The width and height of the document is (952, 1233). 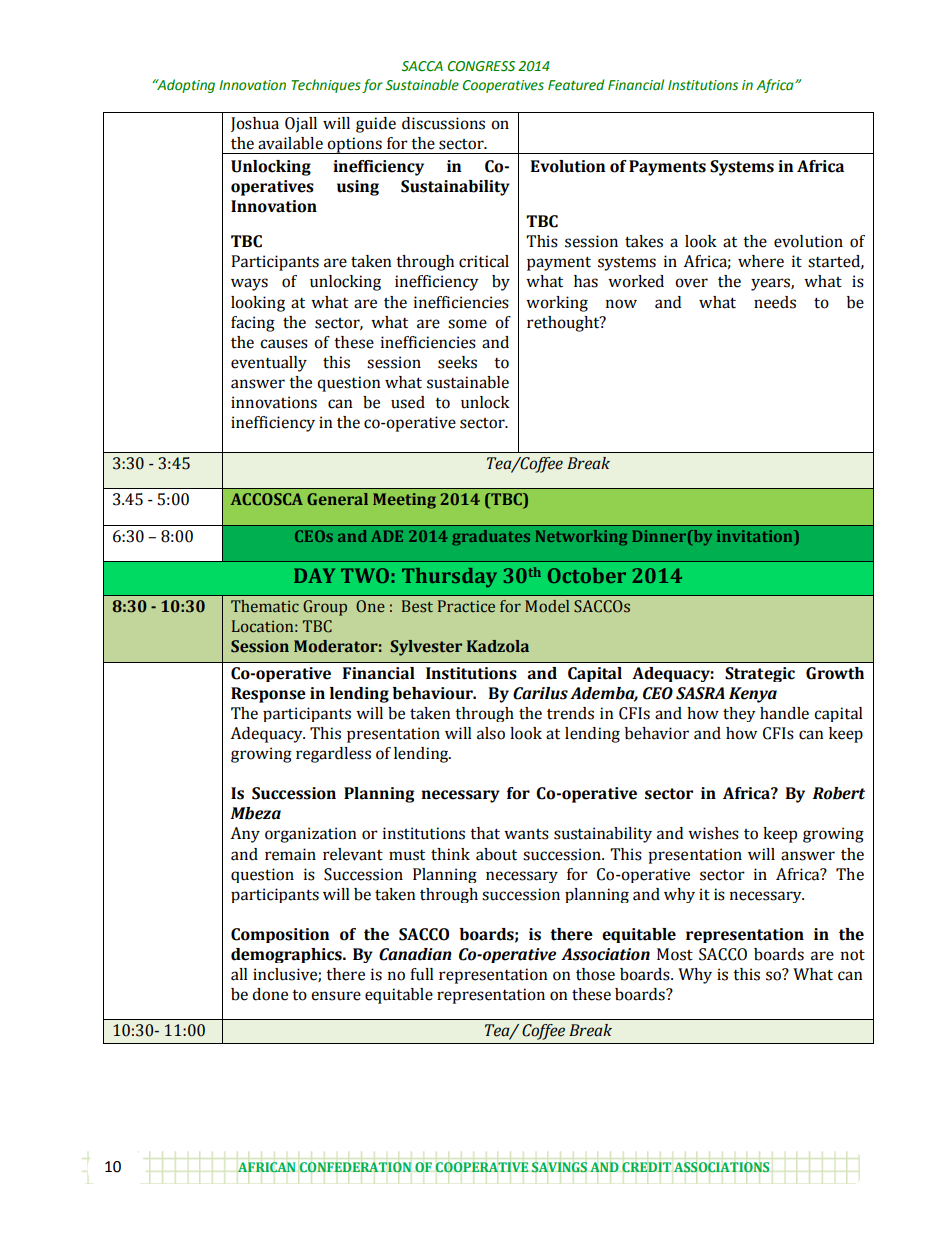 What do you see at coordinates (355, 1167) in the document?
I see `CONFEDERATION` at bounding box center [355, 1167].
